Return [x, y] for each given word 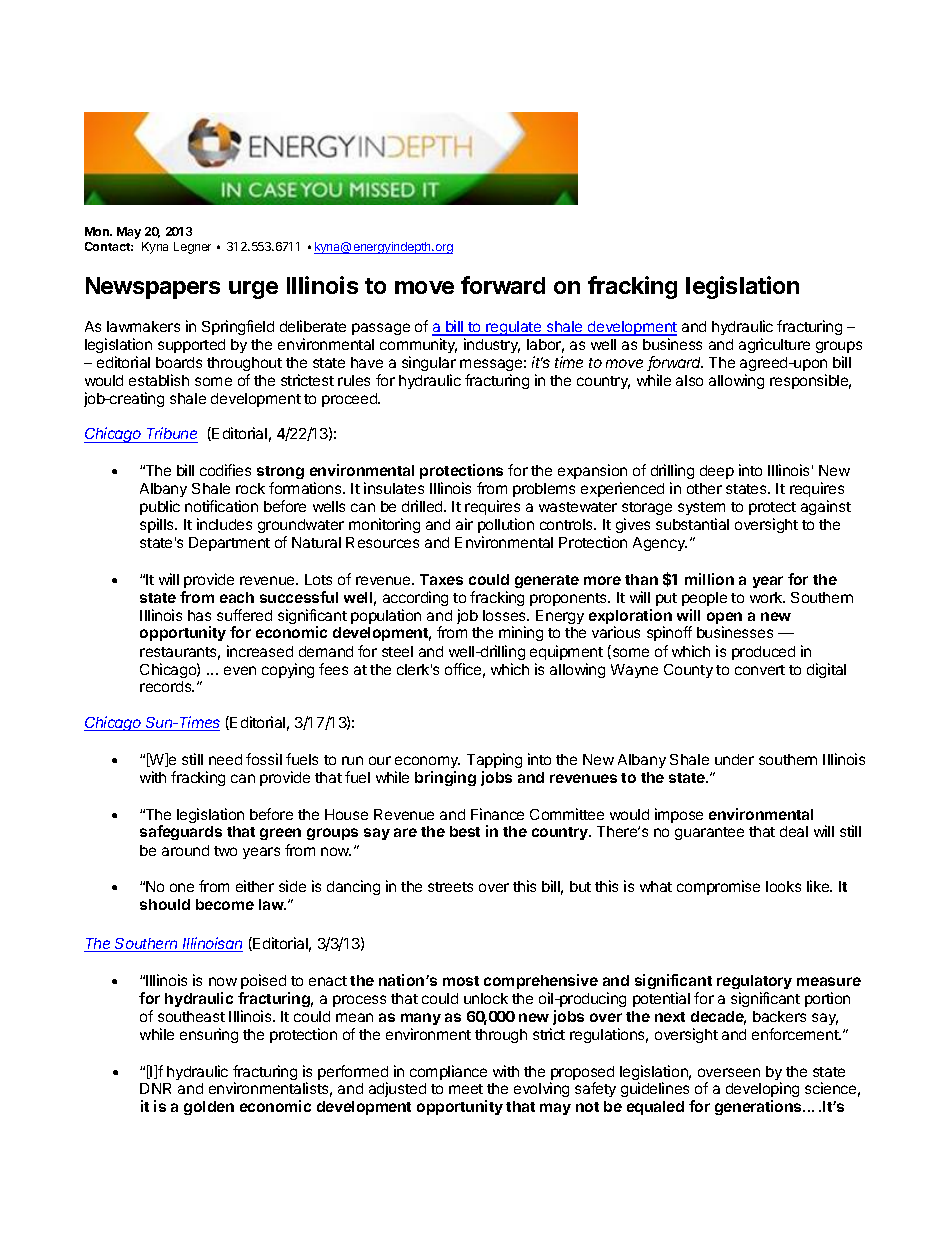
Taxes [441, 579]
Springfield [238, 327]
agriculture [774, 345]
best [465, 831]
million [709, 579]
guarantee [709, 833]
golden [209, 1108]
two [225, 851]
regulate [514, 328]
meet [466, 1089]
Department [229, 544]
